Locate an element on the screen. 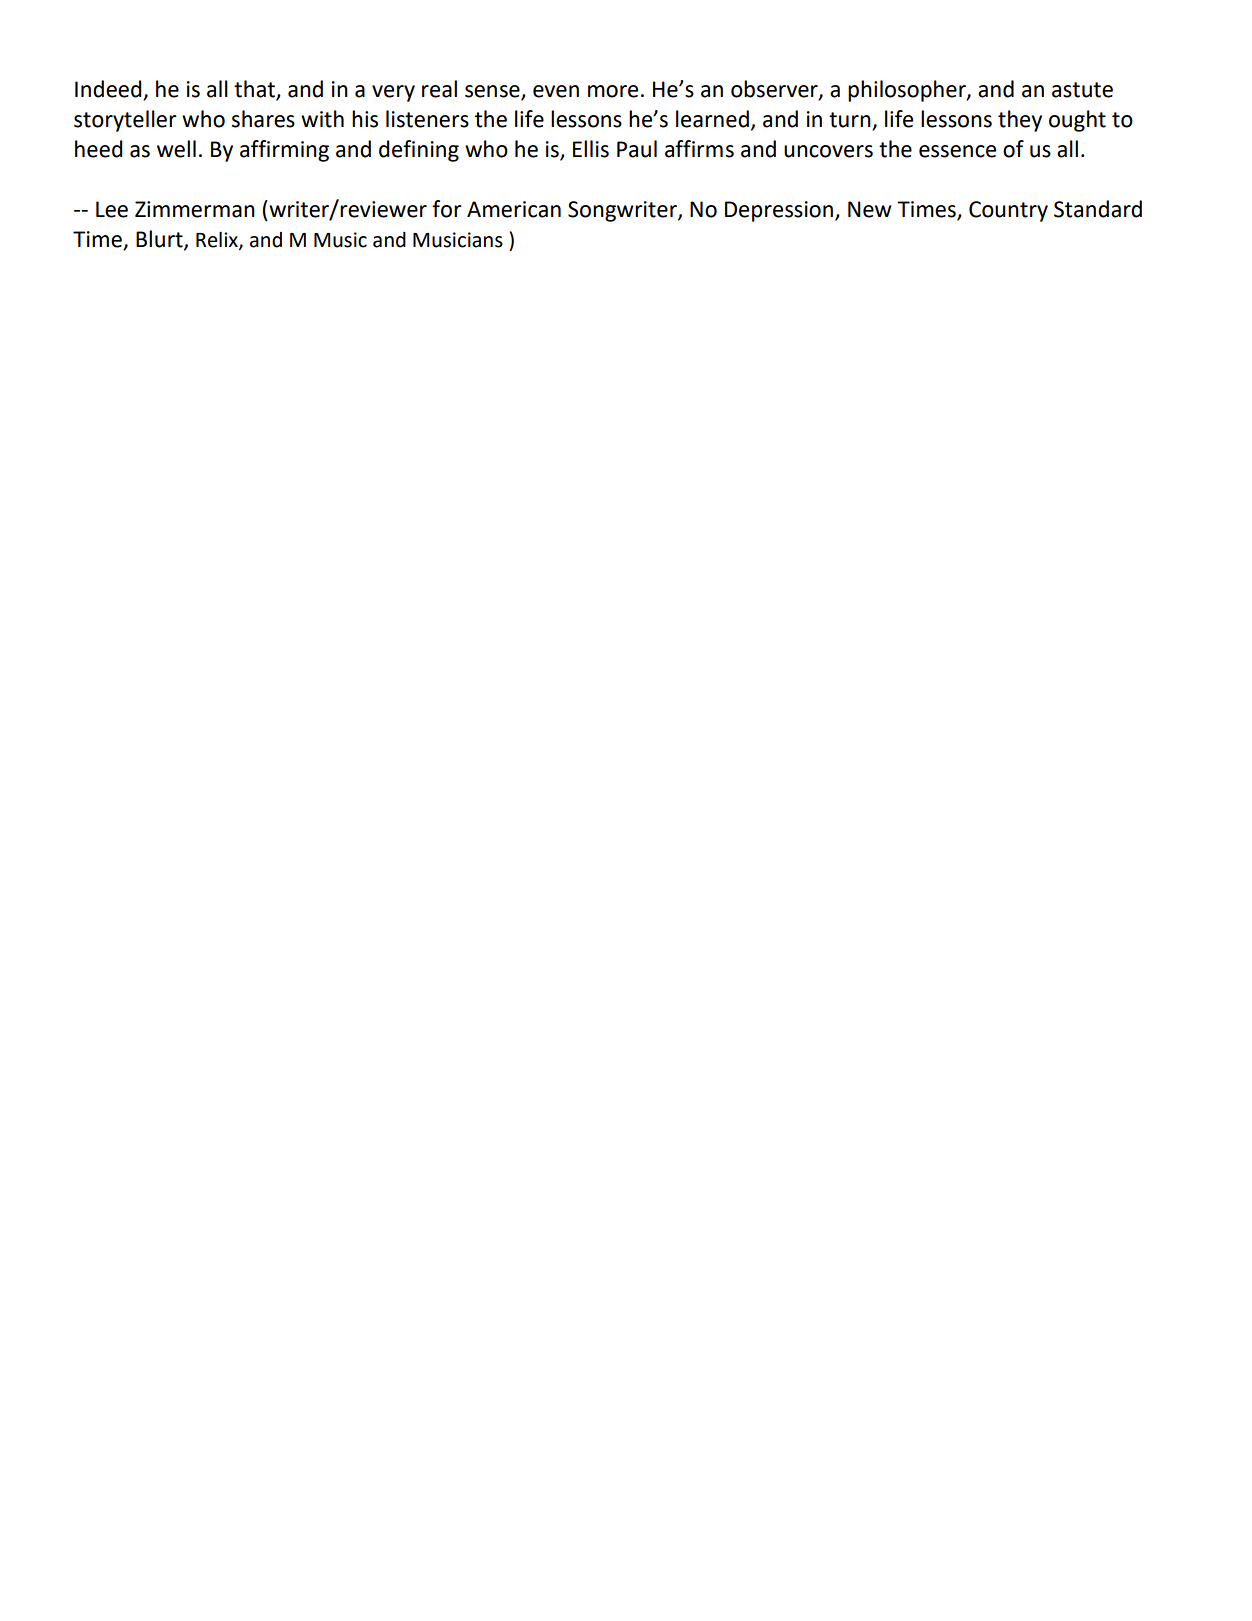  well is located at coordinates (176, 149).
